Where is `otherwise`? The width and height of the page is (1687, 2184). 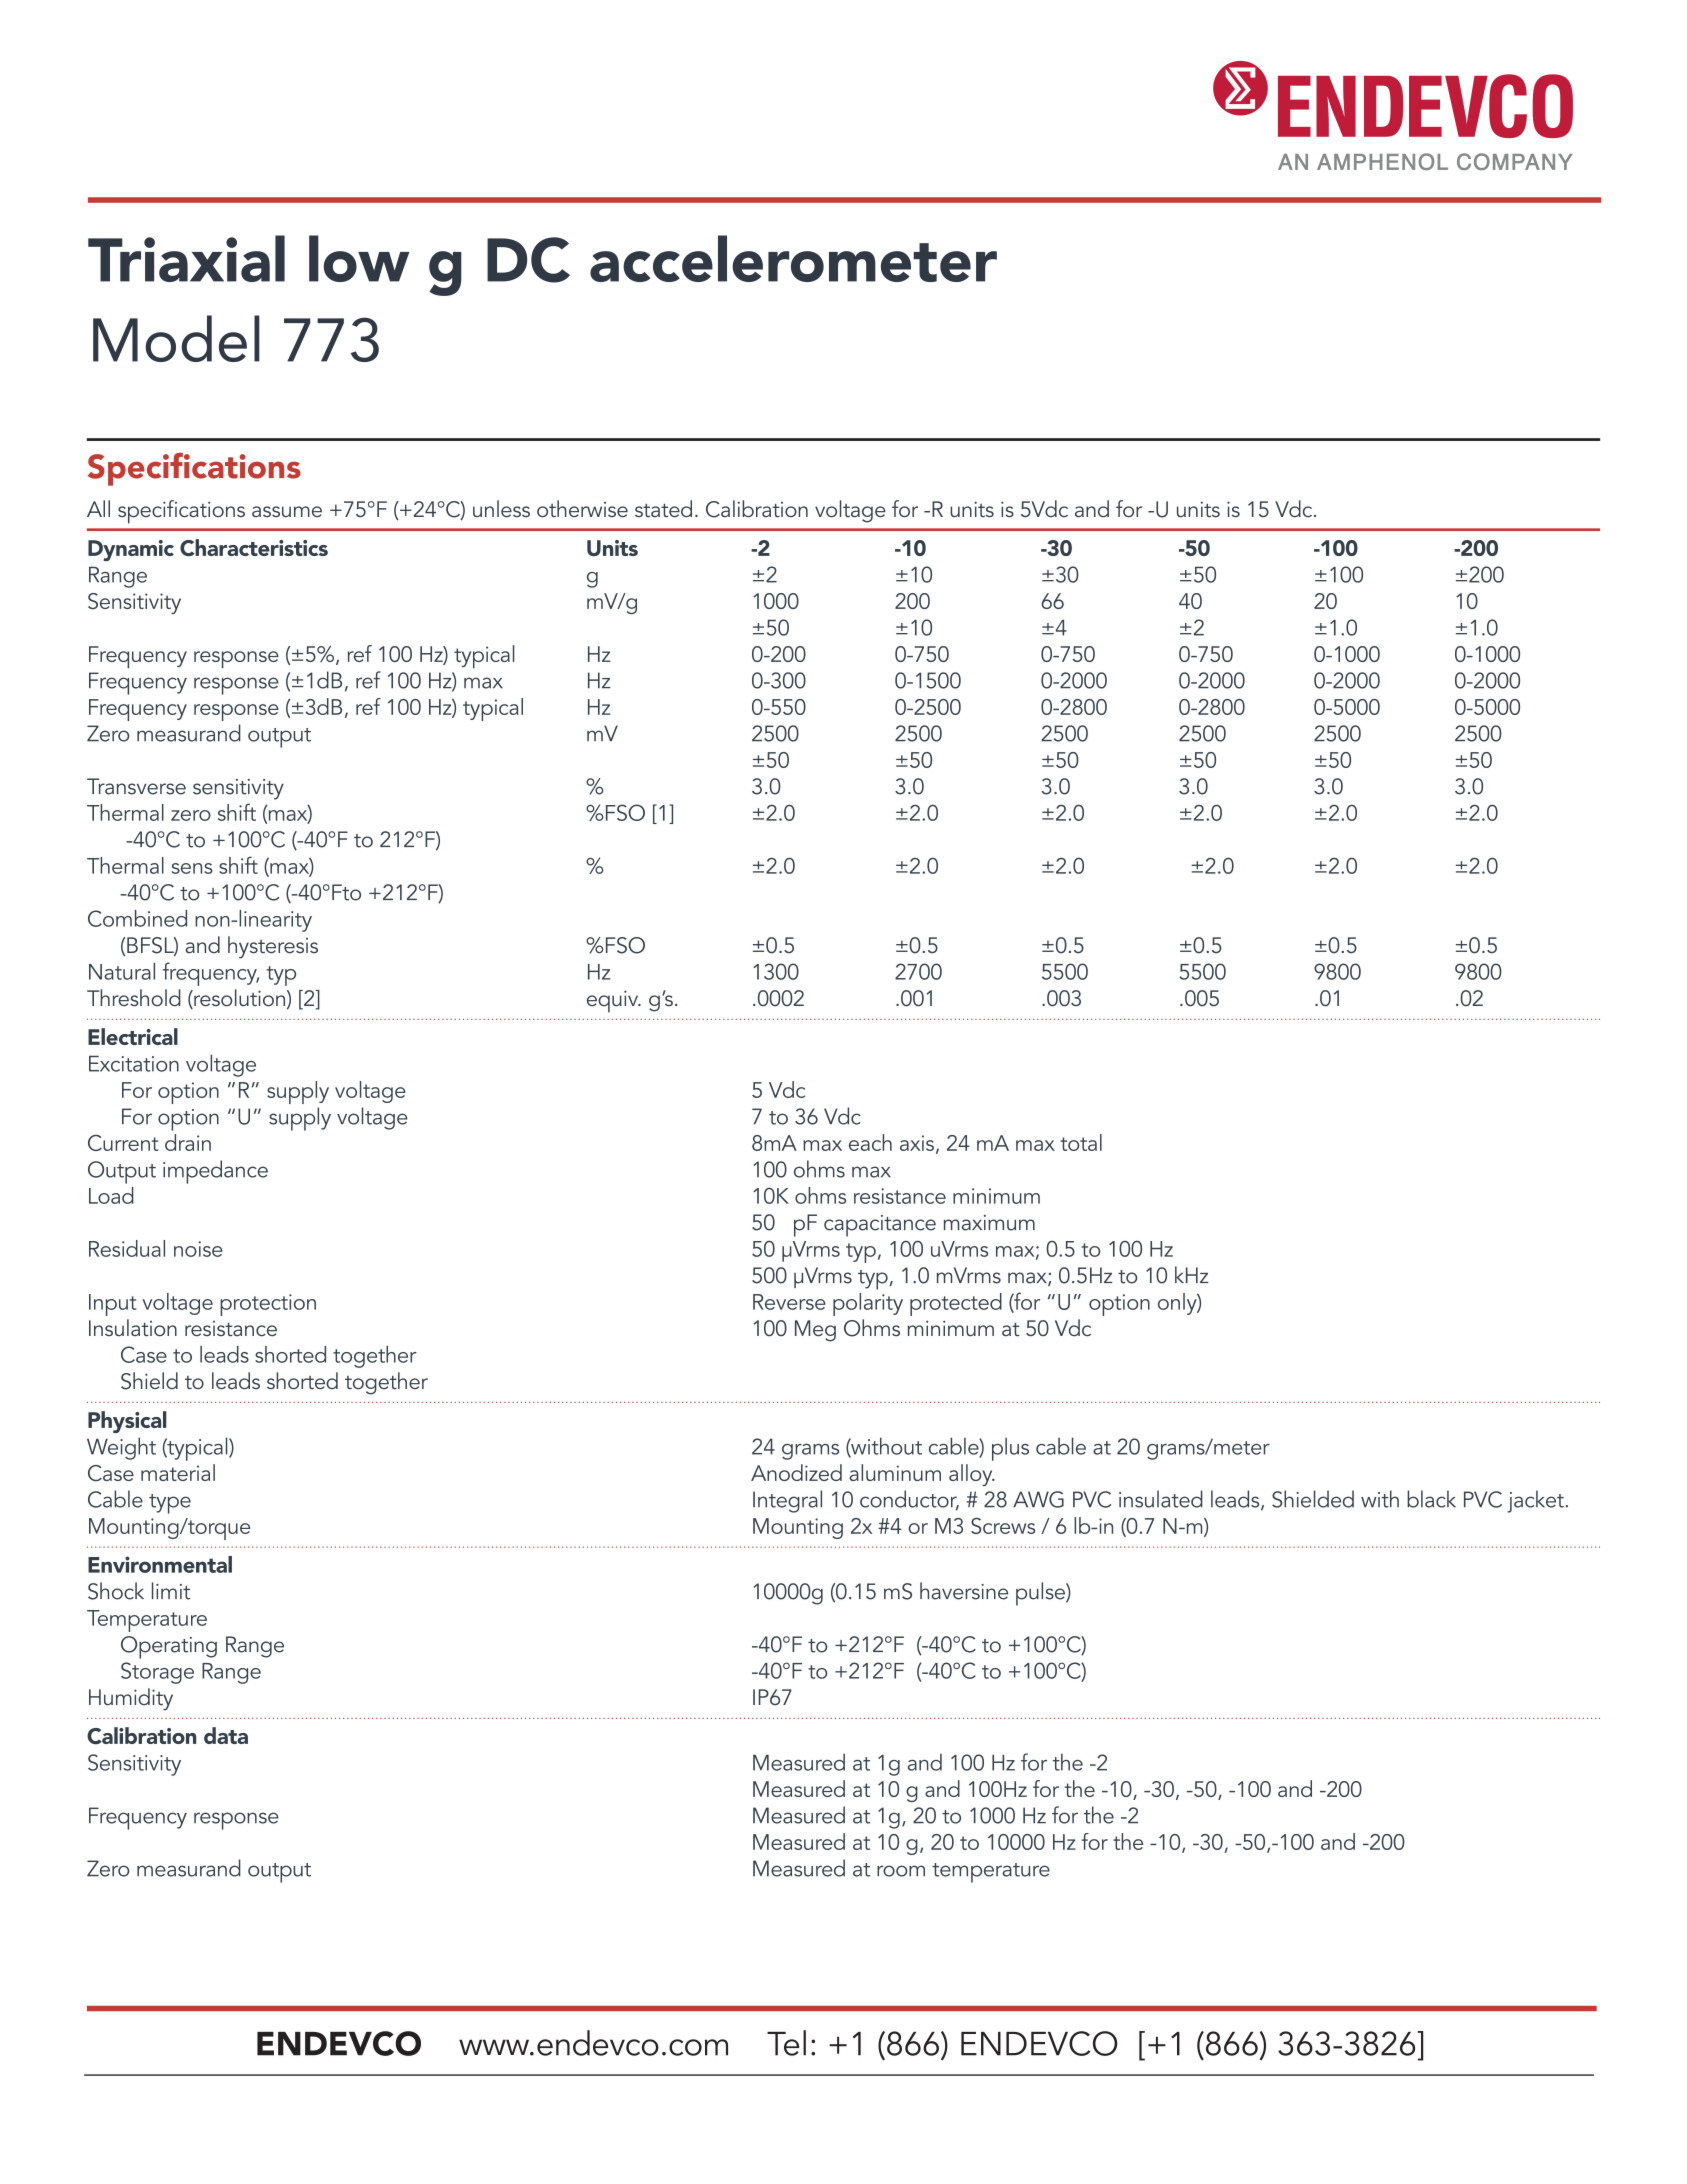
otherwise is located at coordinates (582, 508).
